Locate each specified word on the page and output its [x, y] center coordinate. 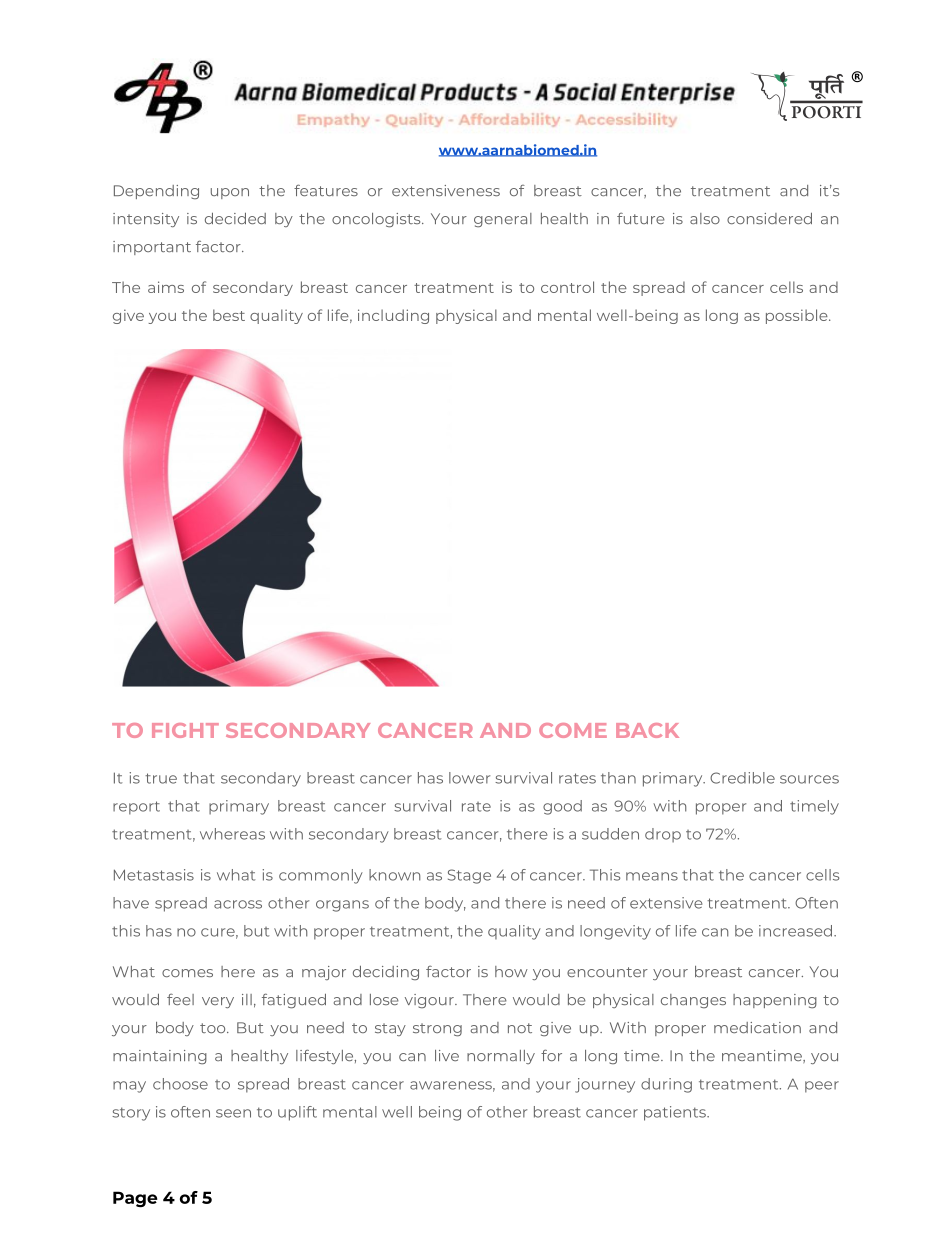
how [511, 971]
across [238, 904]
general [503, 220]
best [229, 315]
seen [233, 1113]
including [393, 316]
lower [469, 778]
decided [235, 218]
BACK [647, 730]
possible [798, 316]
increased [797, 931]
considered [769, 218]
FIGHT [185, 730]
